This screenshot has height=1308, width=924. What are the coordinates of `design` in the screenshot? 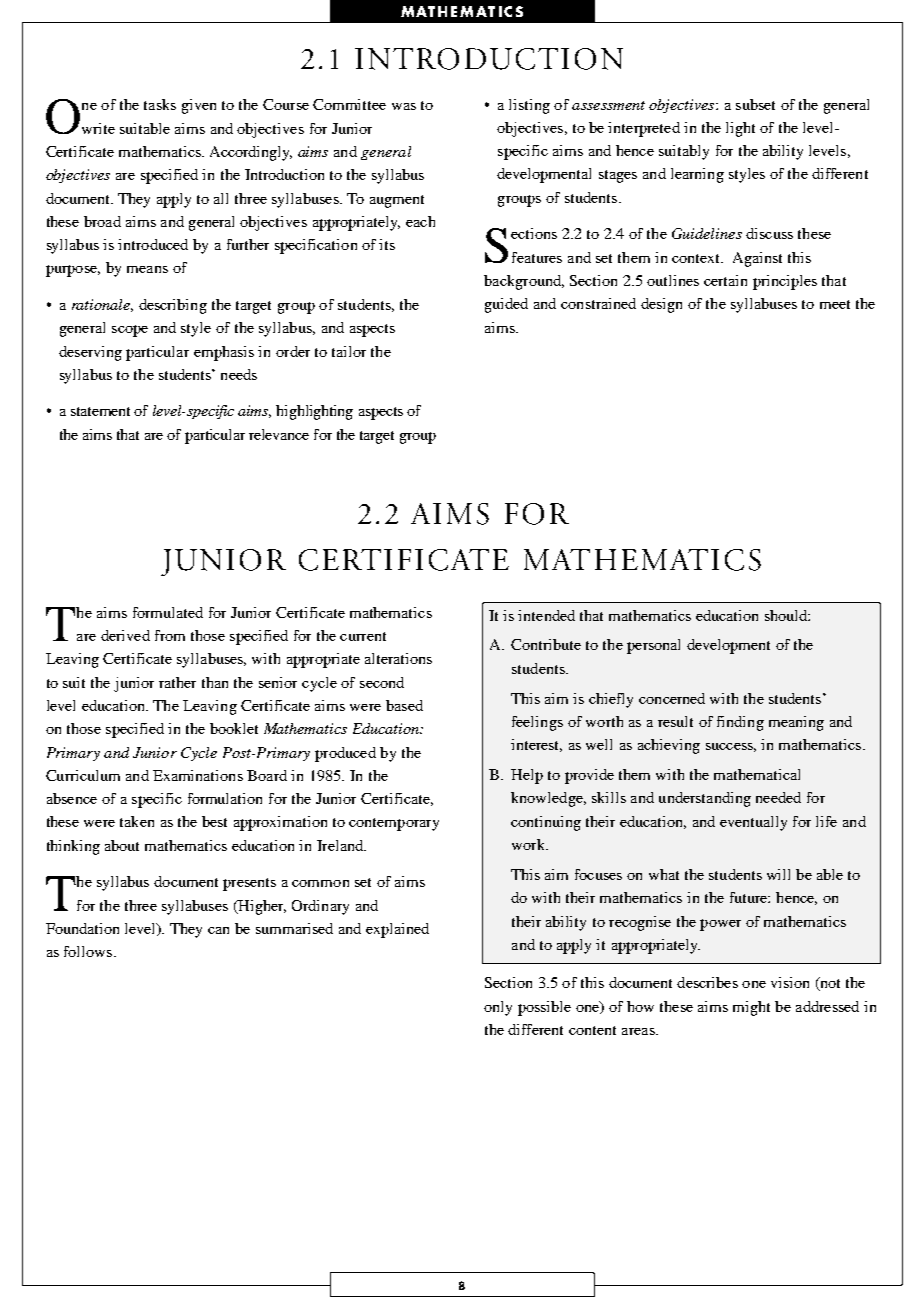 It's located at (661, 305).
